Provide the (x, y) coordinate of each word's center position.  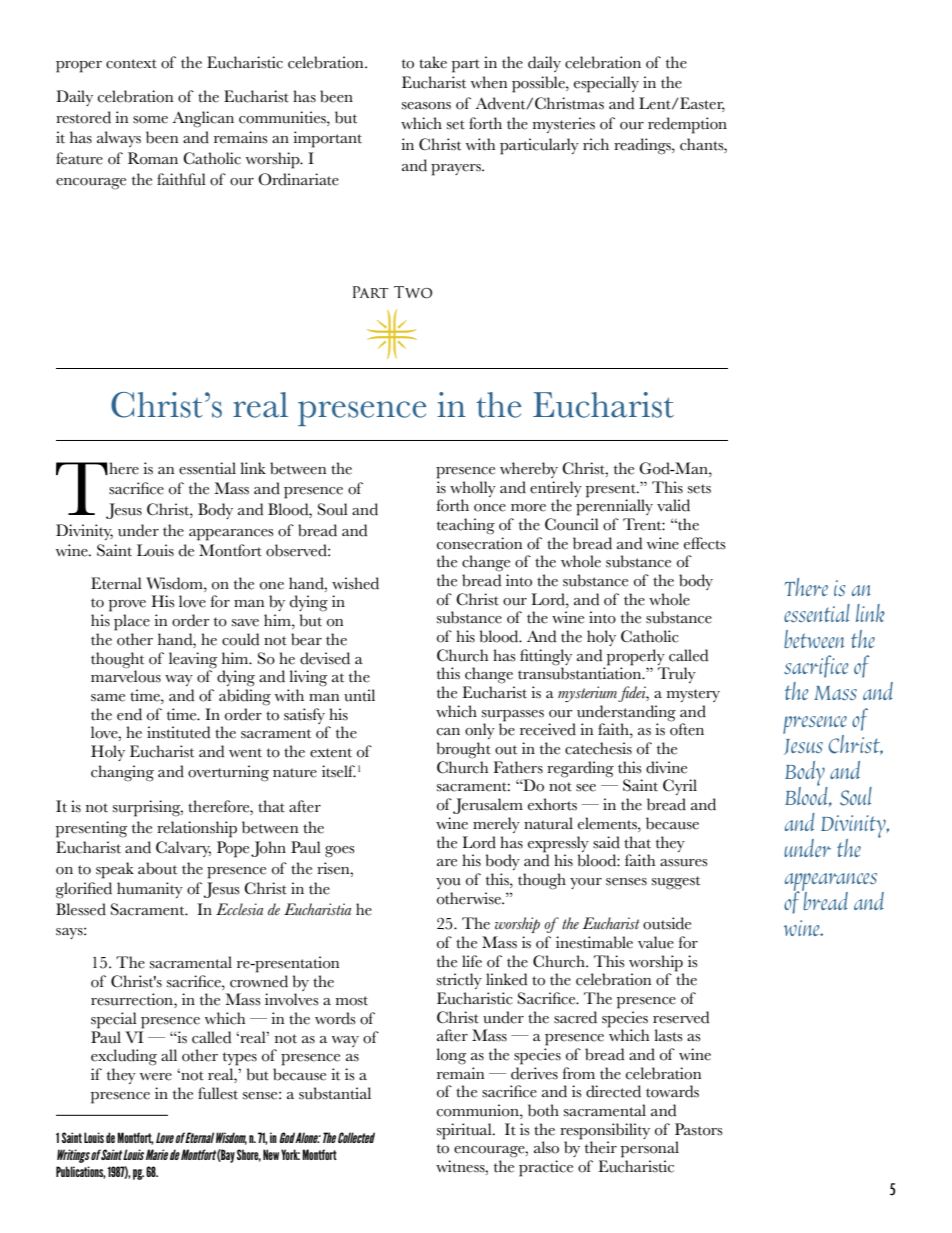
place (132, 622)
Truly (677, 675)
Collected (356, 1137)
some (150, 120)
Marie (157, 1154)
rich (596, 144)
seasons (426, 106)
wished (355, 583)
